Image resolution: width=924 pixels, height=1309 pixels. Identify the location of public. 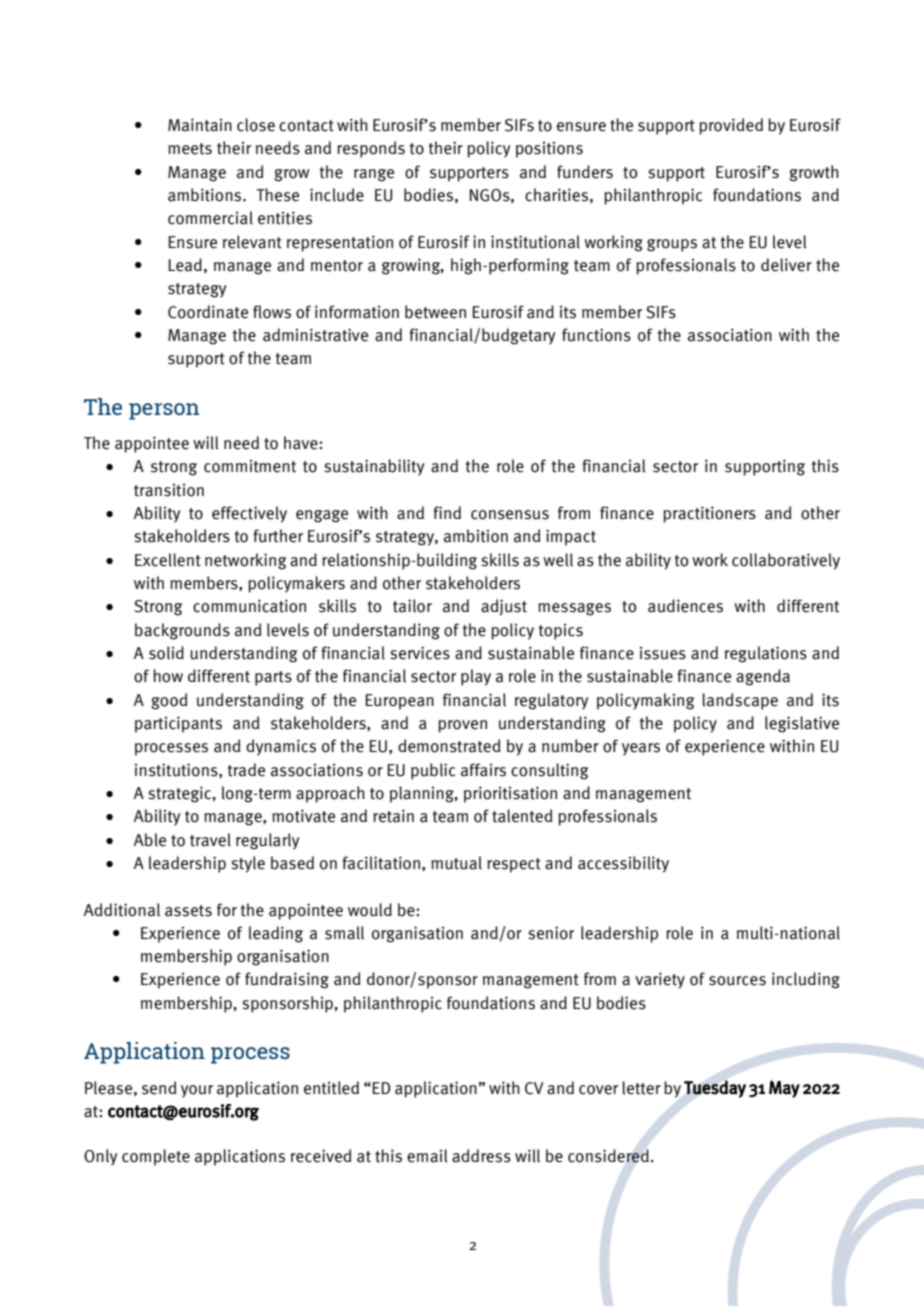
(433, 771).
